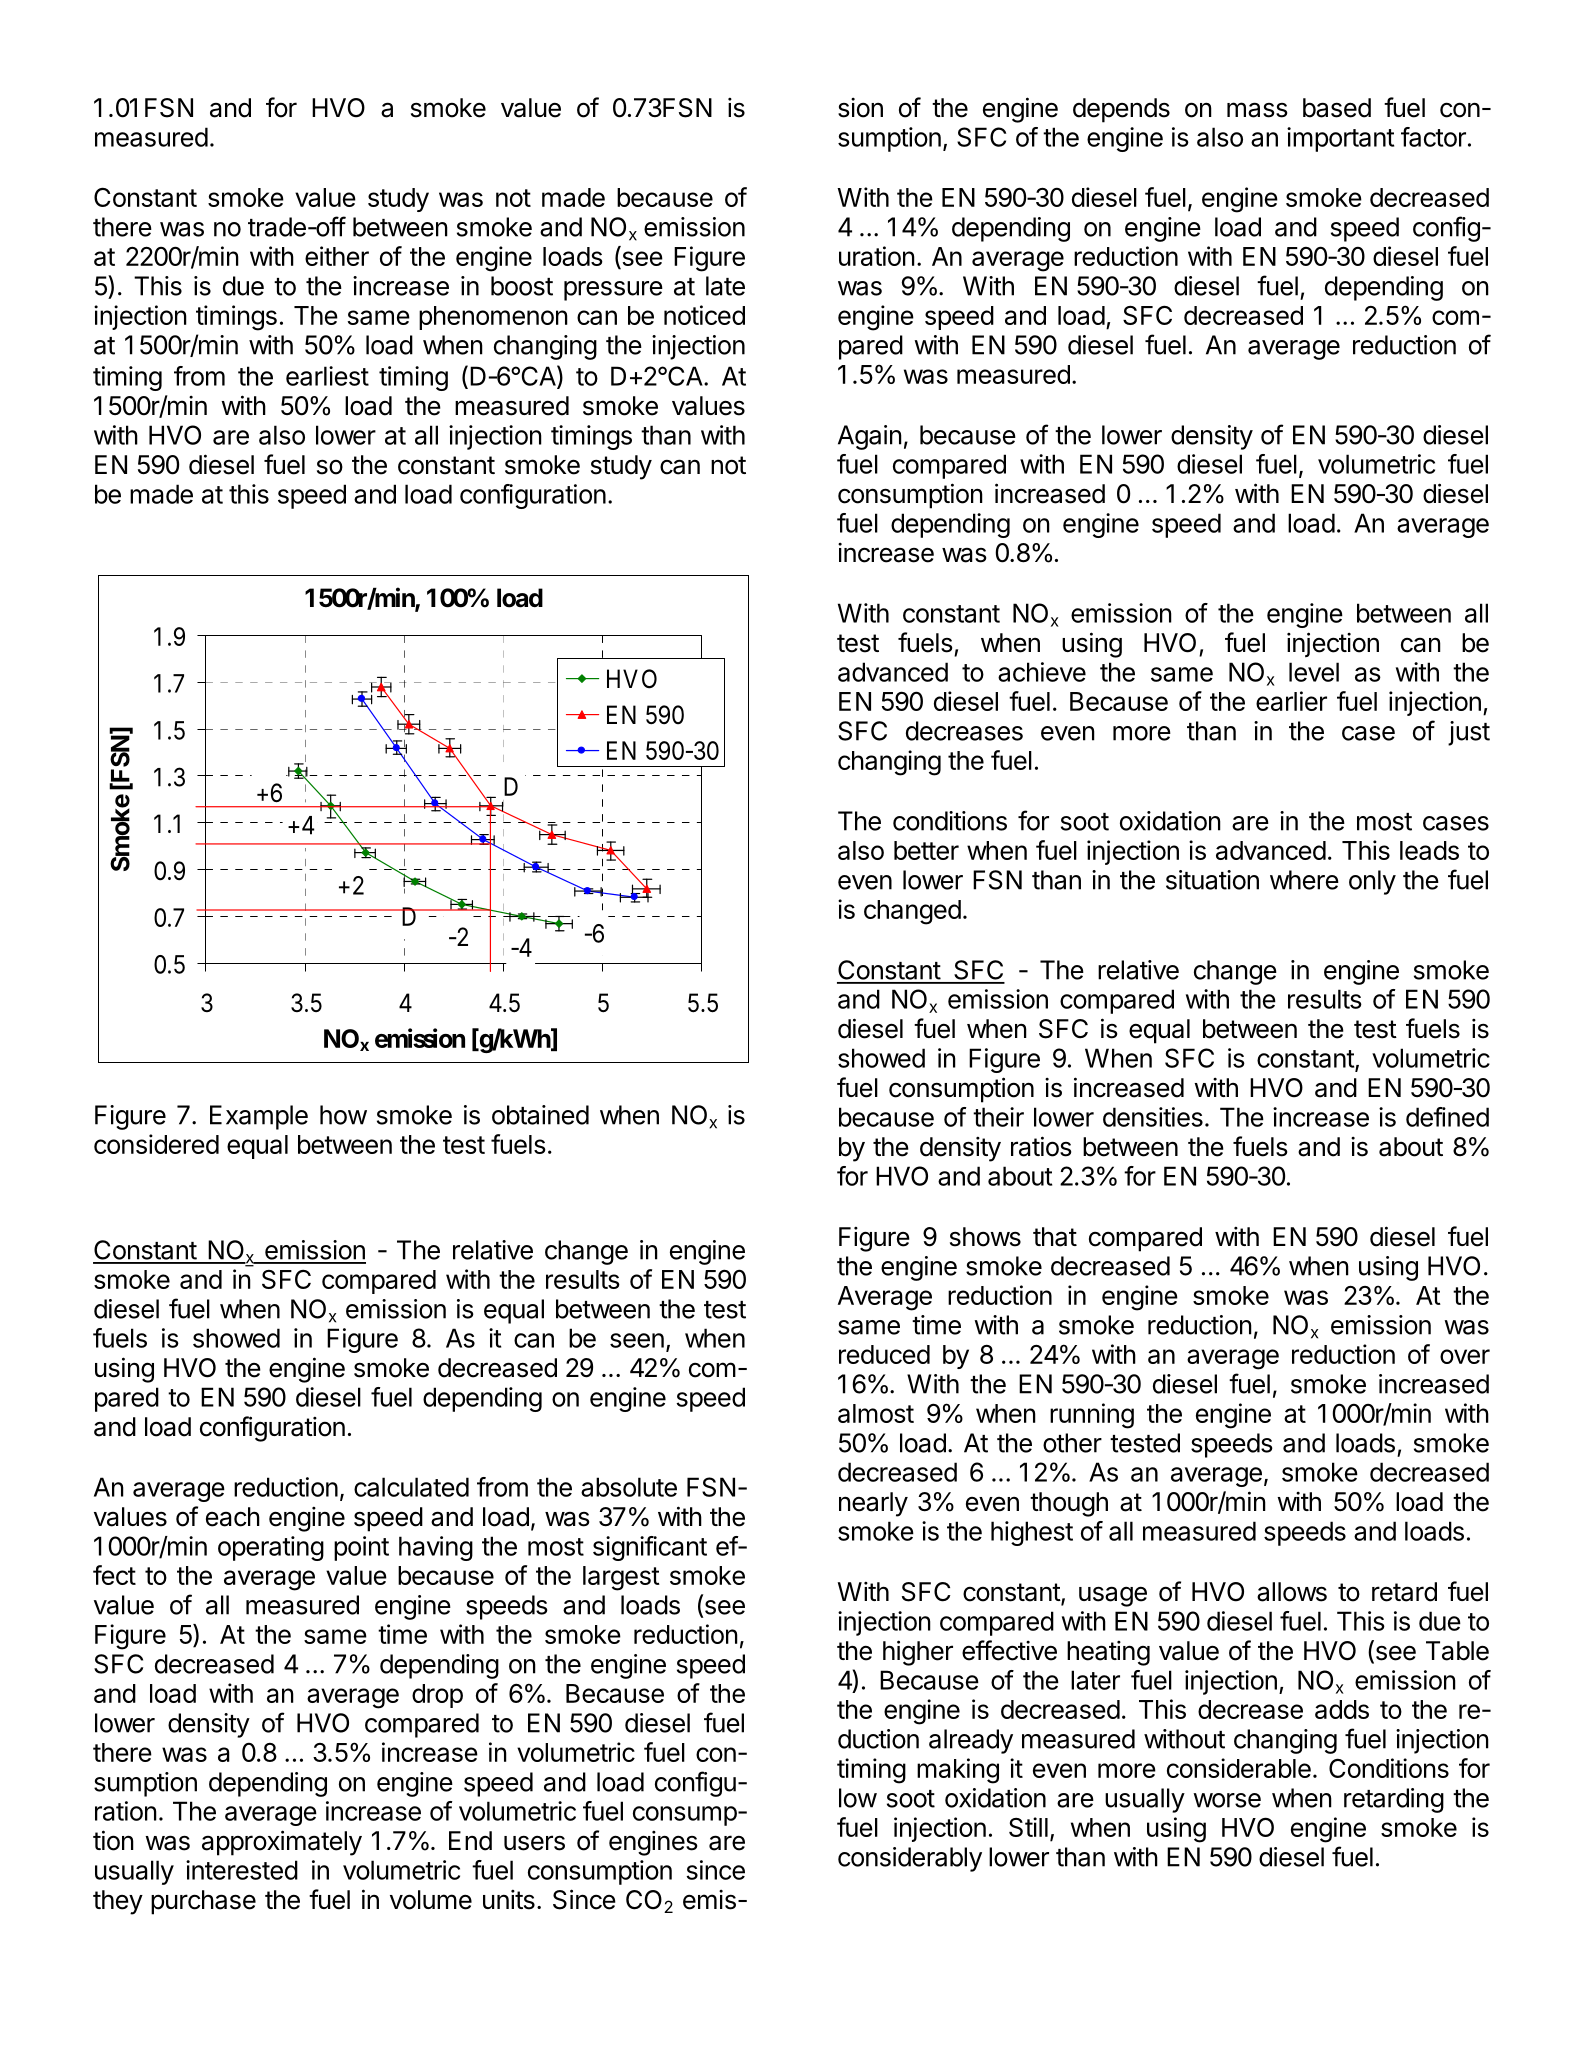 This screenshot has width=1582, height=2047. Describe the element at coordinates (998, 1117) in the screenshot. I see `their` at that location.
